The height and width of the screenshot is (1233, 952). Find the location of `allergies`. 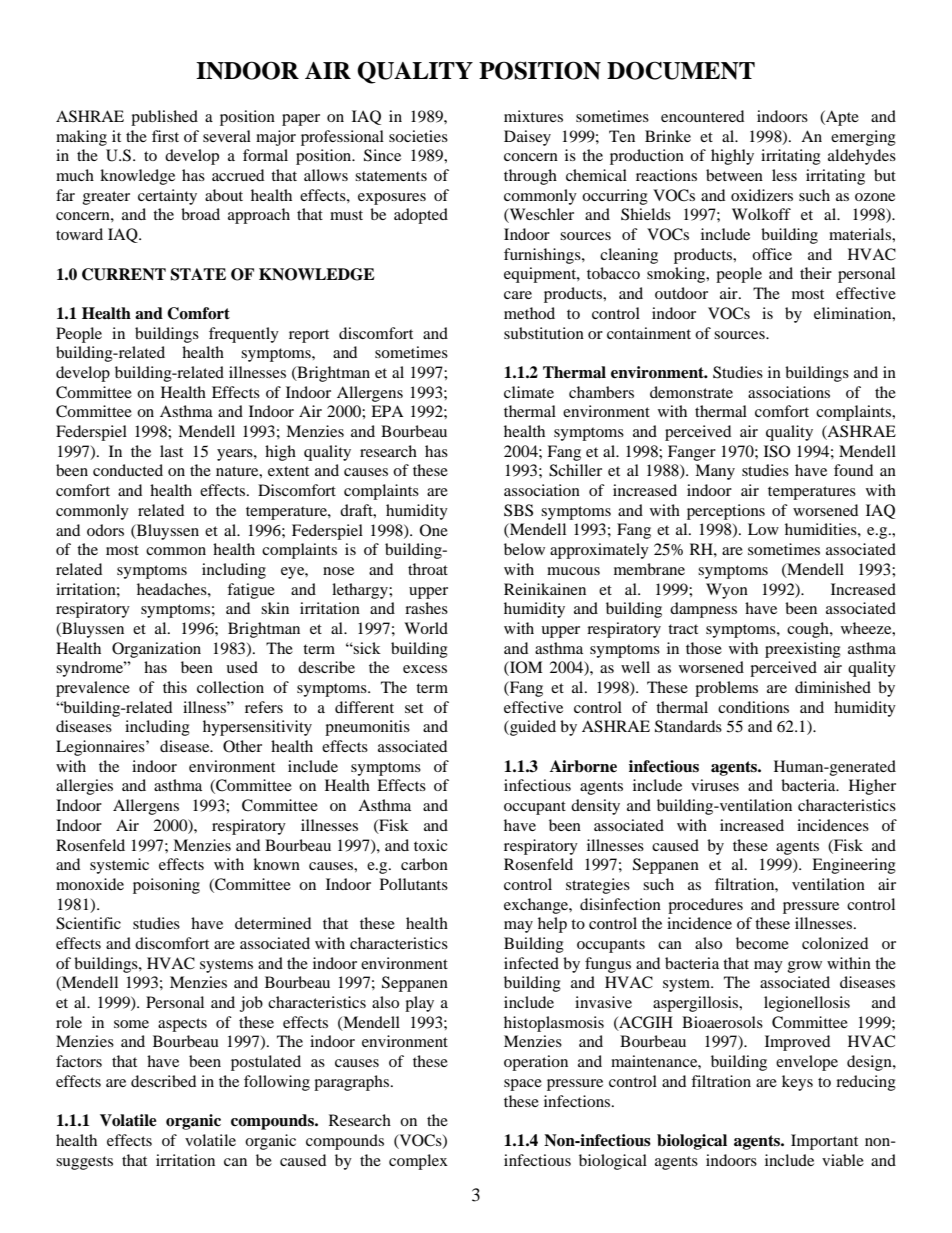

allergies is located at coordinates (84, 787).
